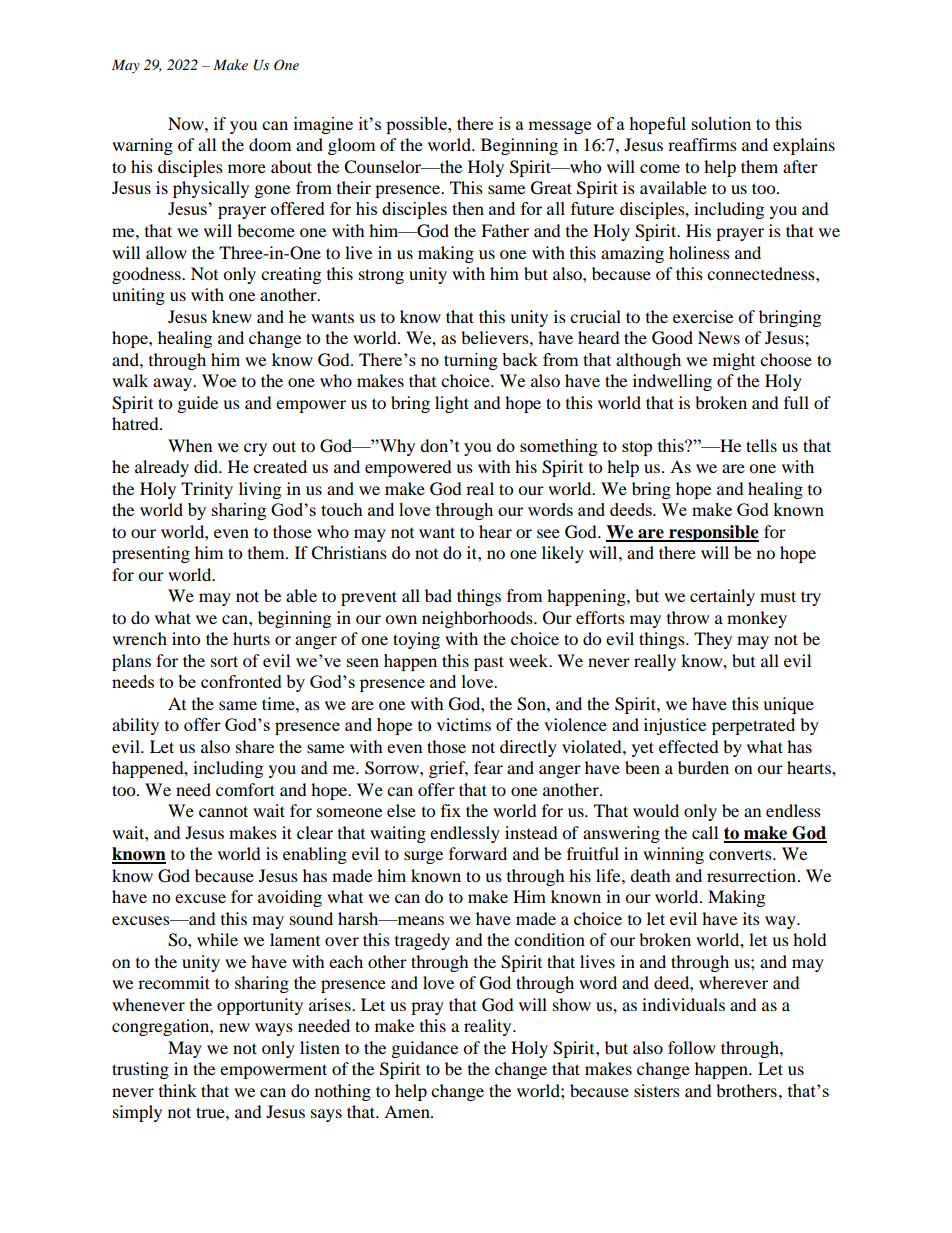  I want to click on more, so click(247, 168).
